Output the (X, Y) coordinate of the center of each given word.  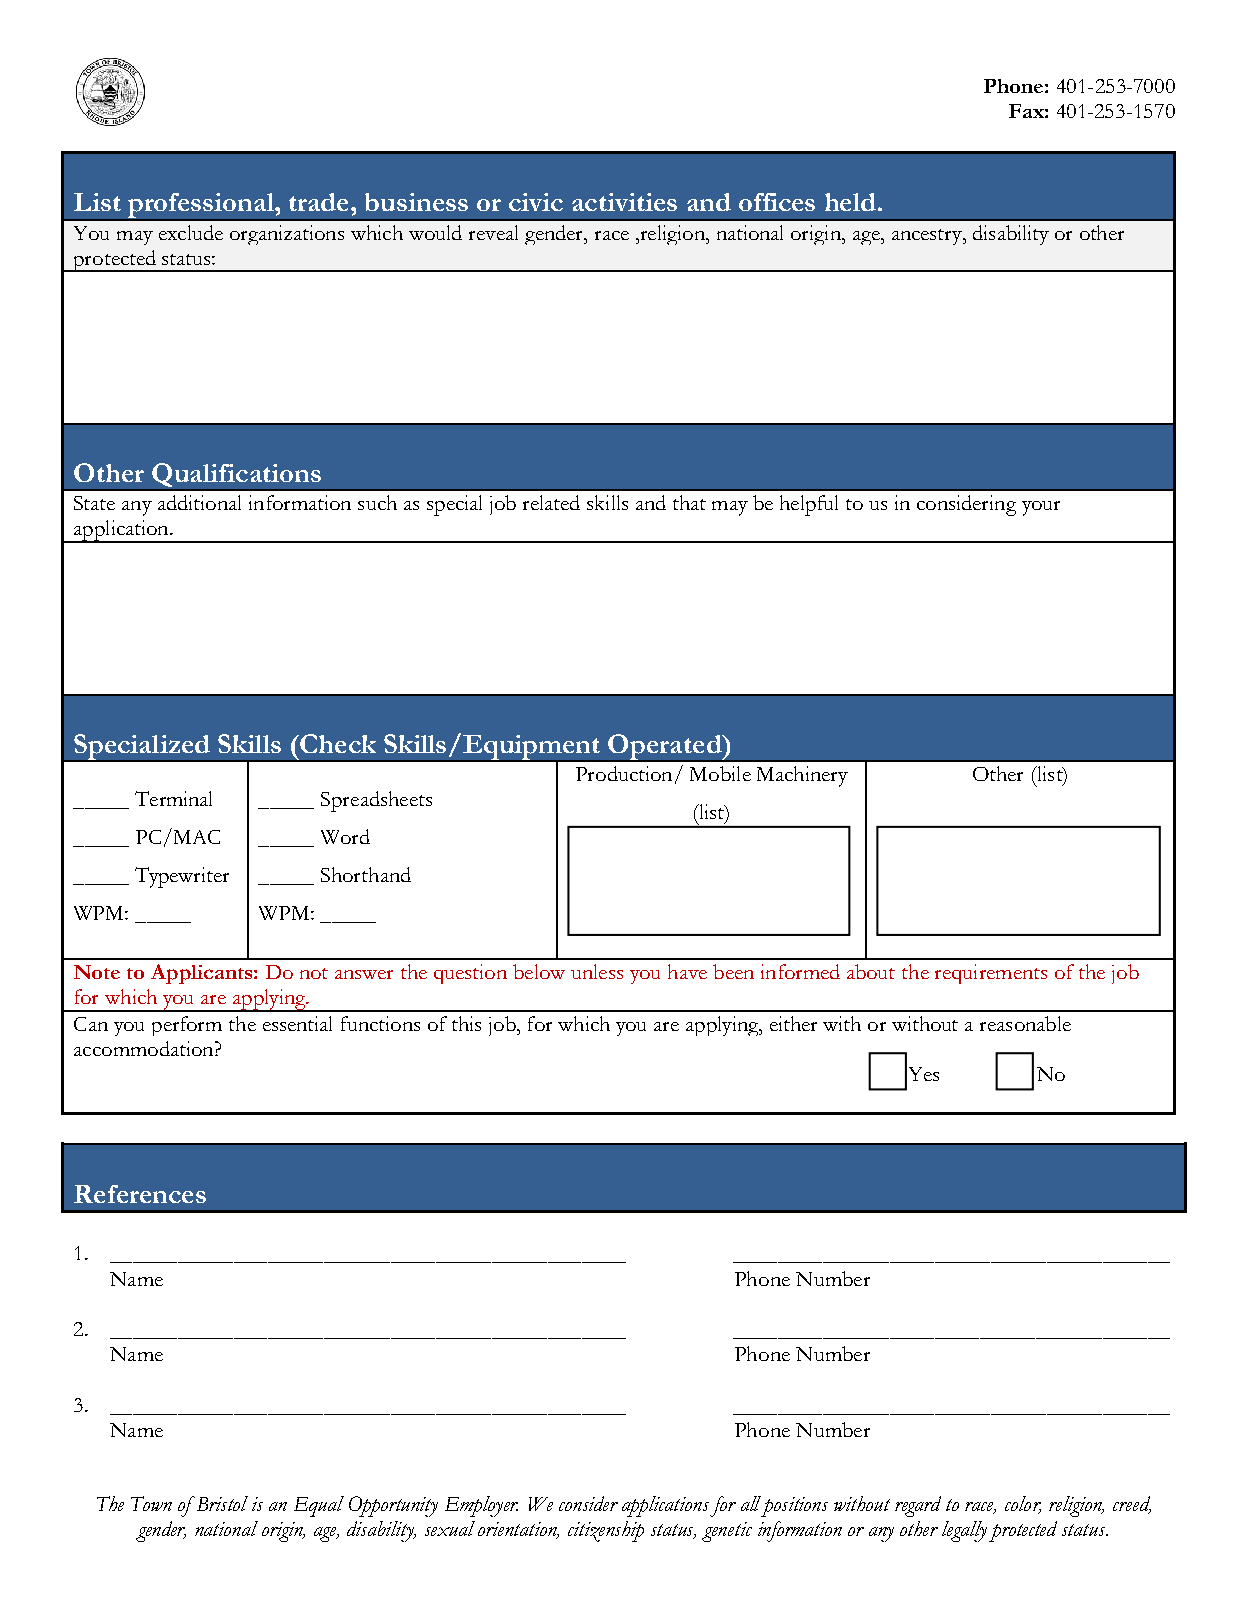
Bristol (221, 1503)
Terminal (173, 798)
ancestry (928, 237)
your (1041, 508)
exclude (191, 232)
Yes (924, 1074)
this (466, 1023)
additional (199, 502)
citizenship (606, 1531)
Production (624, 773)
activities (624, 202)
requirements (991, 974)
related (551, 502)
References (140, 1194)
